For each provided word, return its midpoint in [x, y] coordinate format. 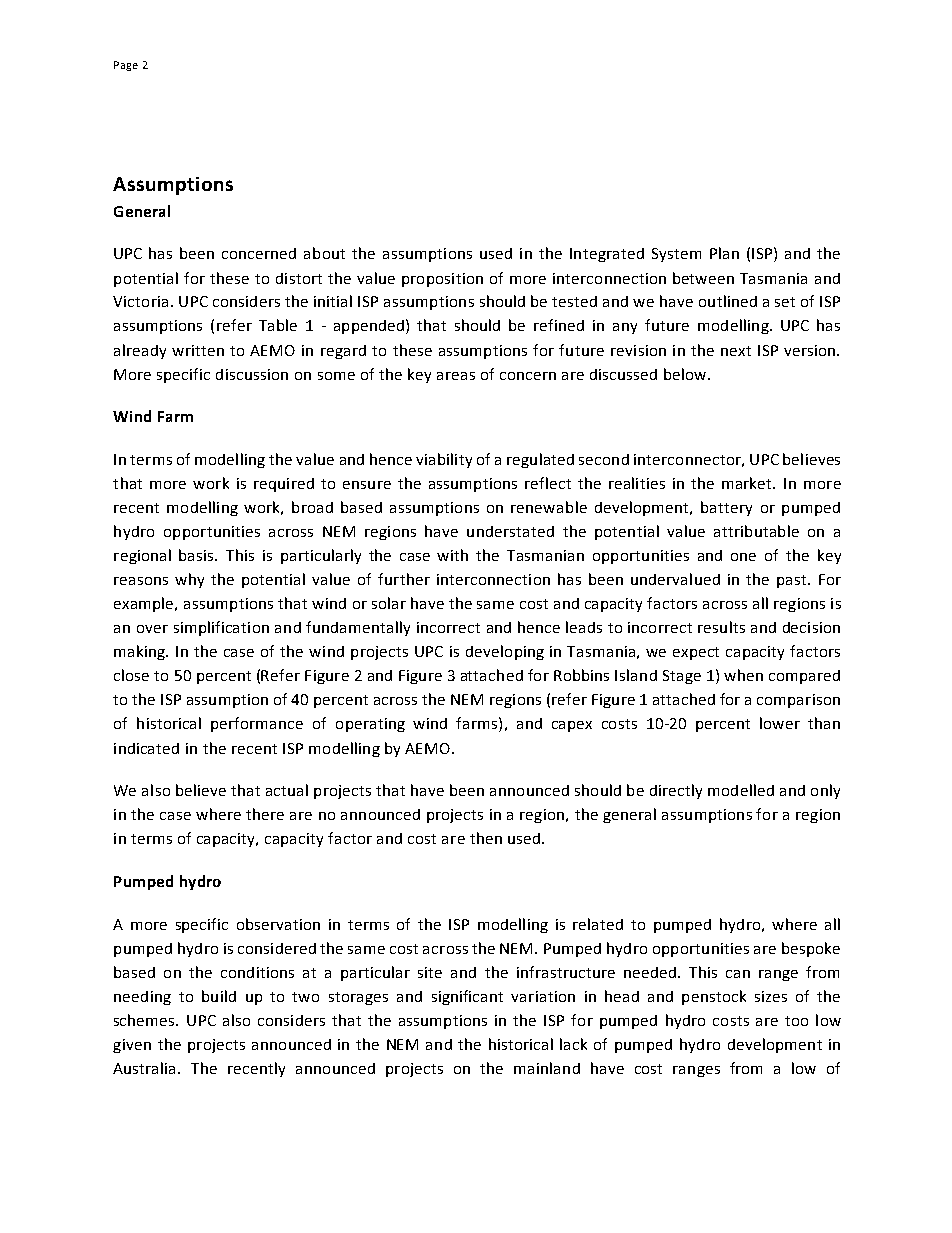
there [265, 814]
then [486, 838]
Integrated [607, 255]
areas [456, 376]
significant [467, 997]
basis [198, 555]
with [452, 555]
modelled [741, 790]
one [743, 557]
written [198, 350]
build [219, 996]
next [736, 351]
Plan [724, 253]
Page [126, 66]
